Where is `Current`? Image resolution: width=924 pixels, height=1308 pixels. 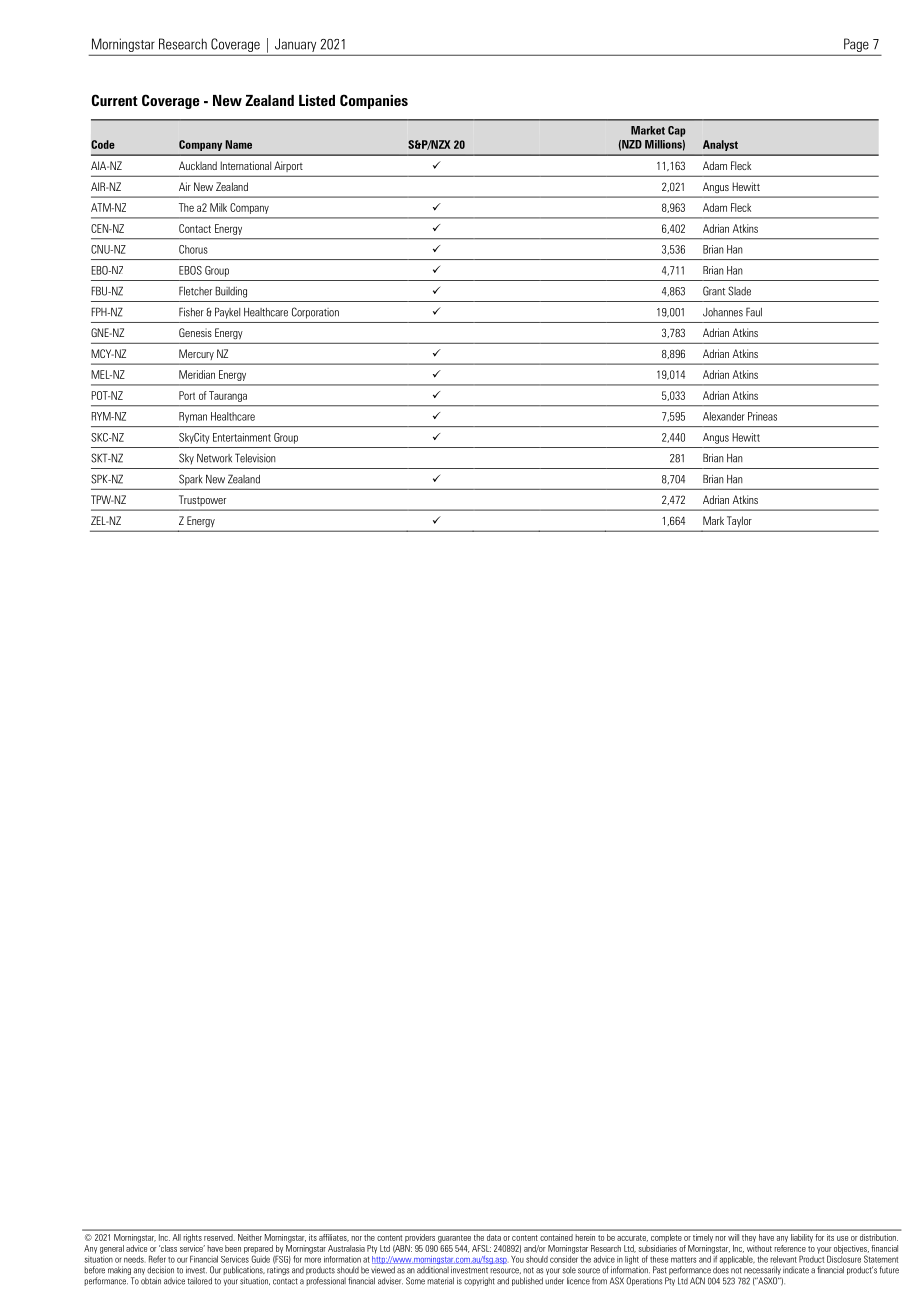 Current is located at coordinates (115, 100).
